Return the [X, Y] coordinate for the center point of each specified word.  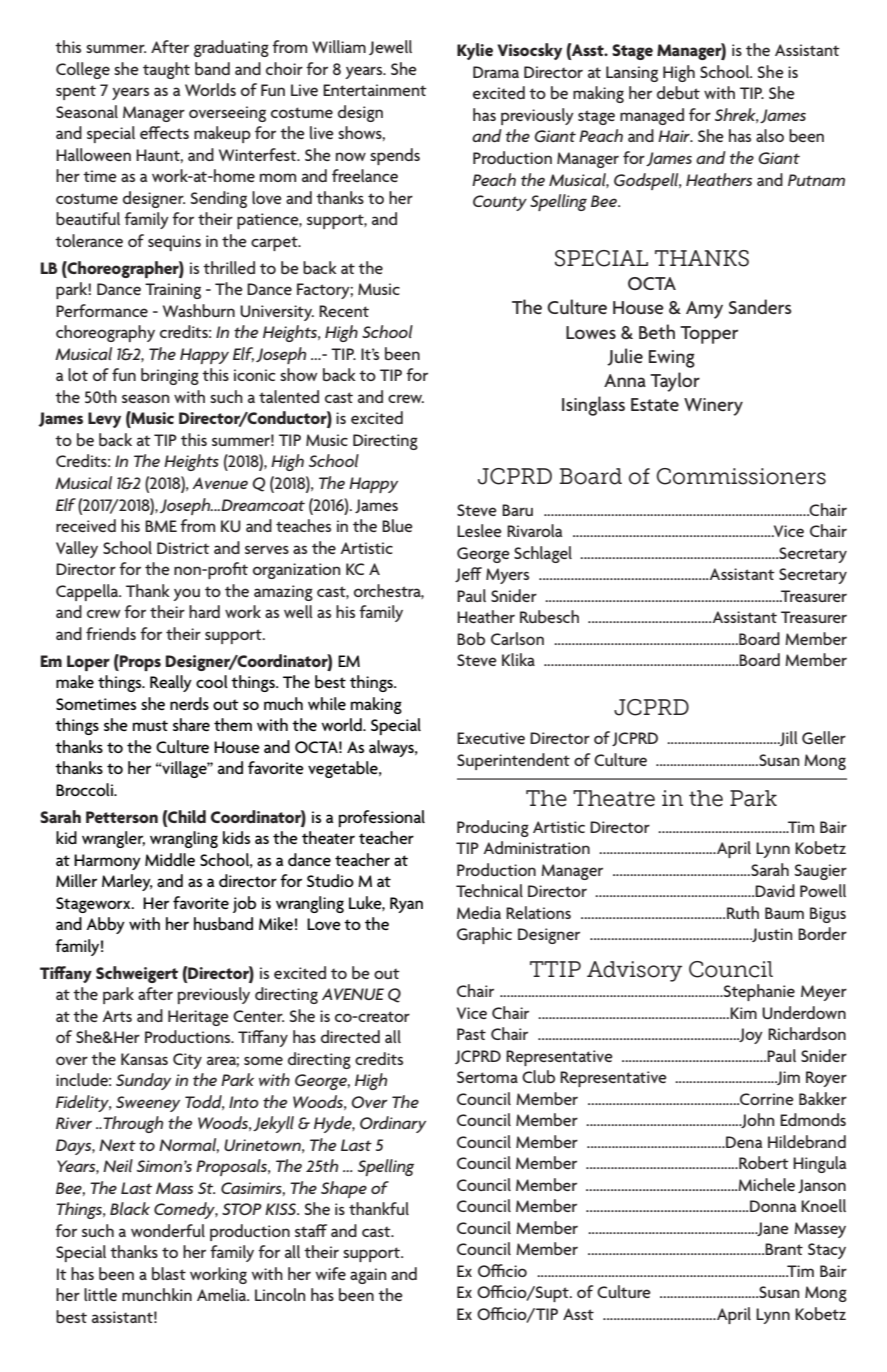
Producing [493, 828]
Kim [742, 1013]
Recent [344, 311]
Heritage [198, 1018]
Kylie [475, 51]
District [183, 548]
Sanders [760, 307]
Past [471, 1034]
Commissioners [741, 476]
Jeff [468, 574]
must [150, 725]
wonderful [168, 1230]
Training [173, 291]
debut [678, 92]
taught [166, 70]
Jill [787, 738]
